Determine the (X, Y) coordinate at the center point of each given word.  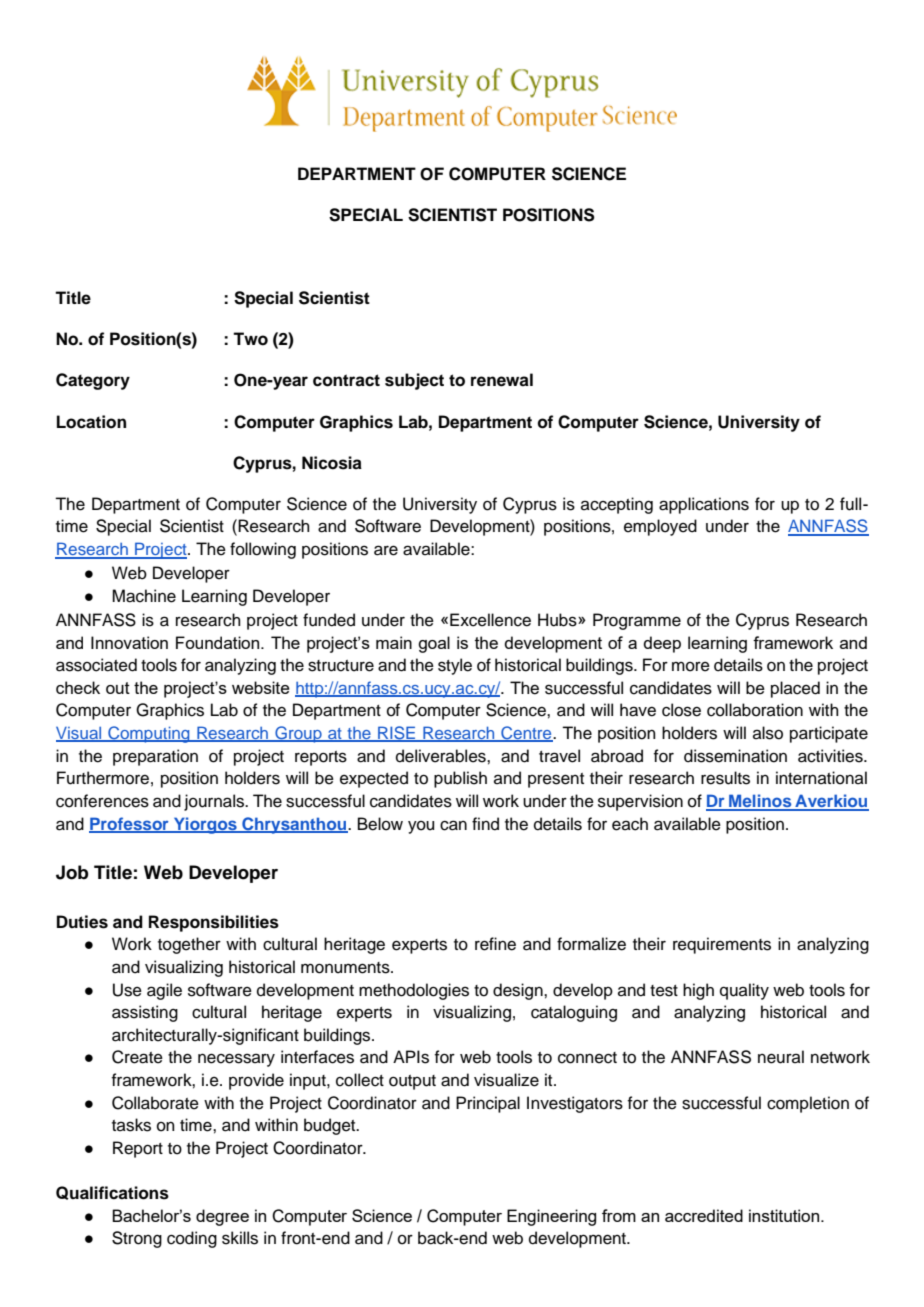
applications (704, 505)
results (725, 778)
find (485, 824)
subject (414, 381)
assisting (145, 1013)
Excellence (490, 620)
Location (91, 422)
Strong (137, 1239)
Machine (144, 596)
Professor (130, 824)
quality (744, 991)
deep (662, 644)
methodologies (414, 991)
